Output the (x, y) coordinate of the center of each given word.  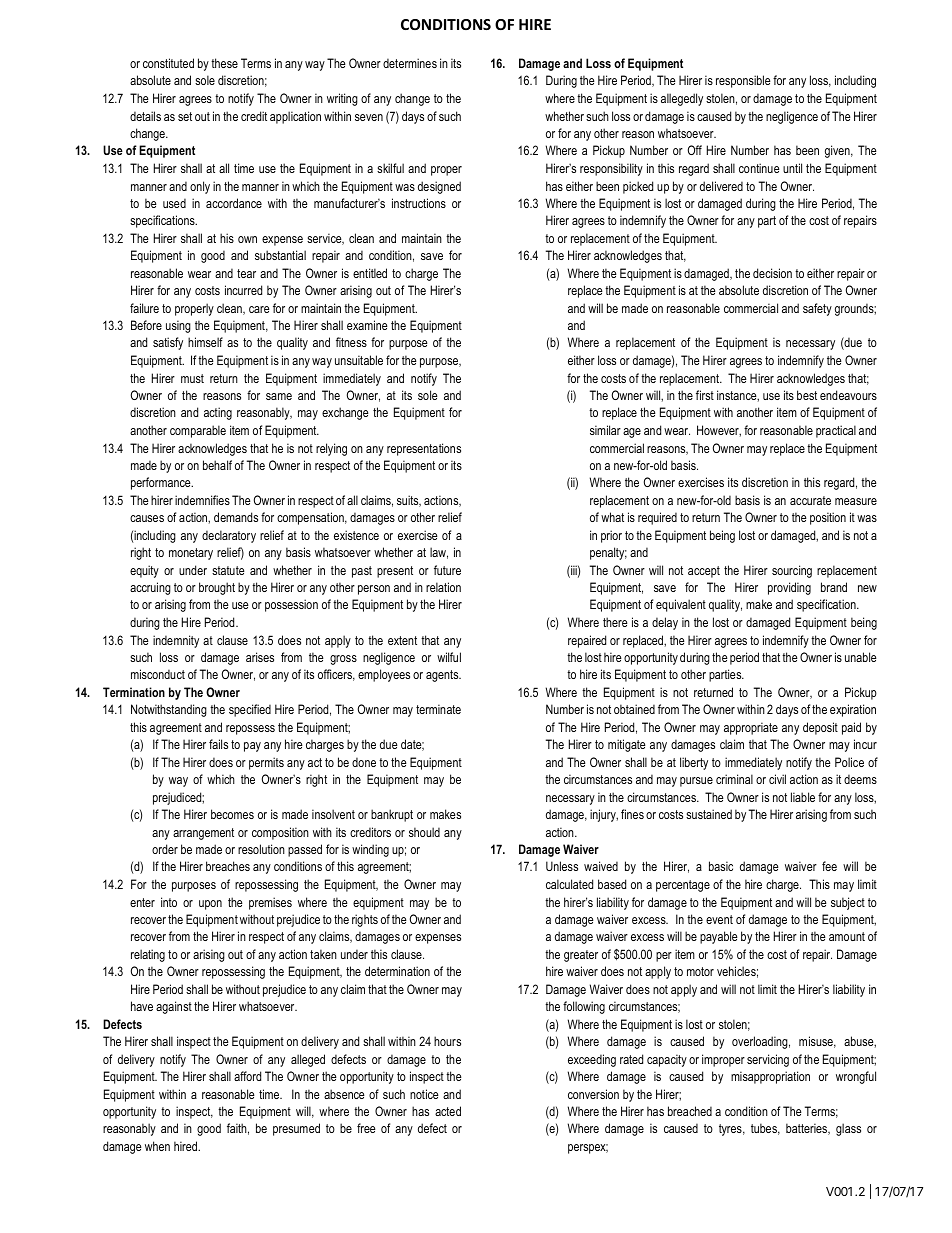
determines (410, 63)
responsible (743, 81)
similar (605, 430)
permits (266, 763)
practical (836, 431)
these (224, 63)
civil (777, 779)
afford (247, 1076)
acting (218, 413)
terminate (438, 709)
